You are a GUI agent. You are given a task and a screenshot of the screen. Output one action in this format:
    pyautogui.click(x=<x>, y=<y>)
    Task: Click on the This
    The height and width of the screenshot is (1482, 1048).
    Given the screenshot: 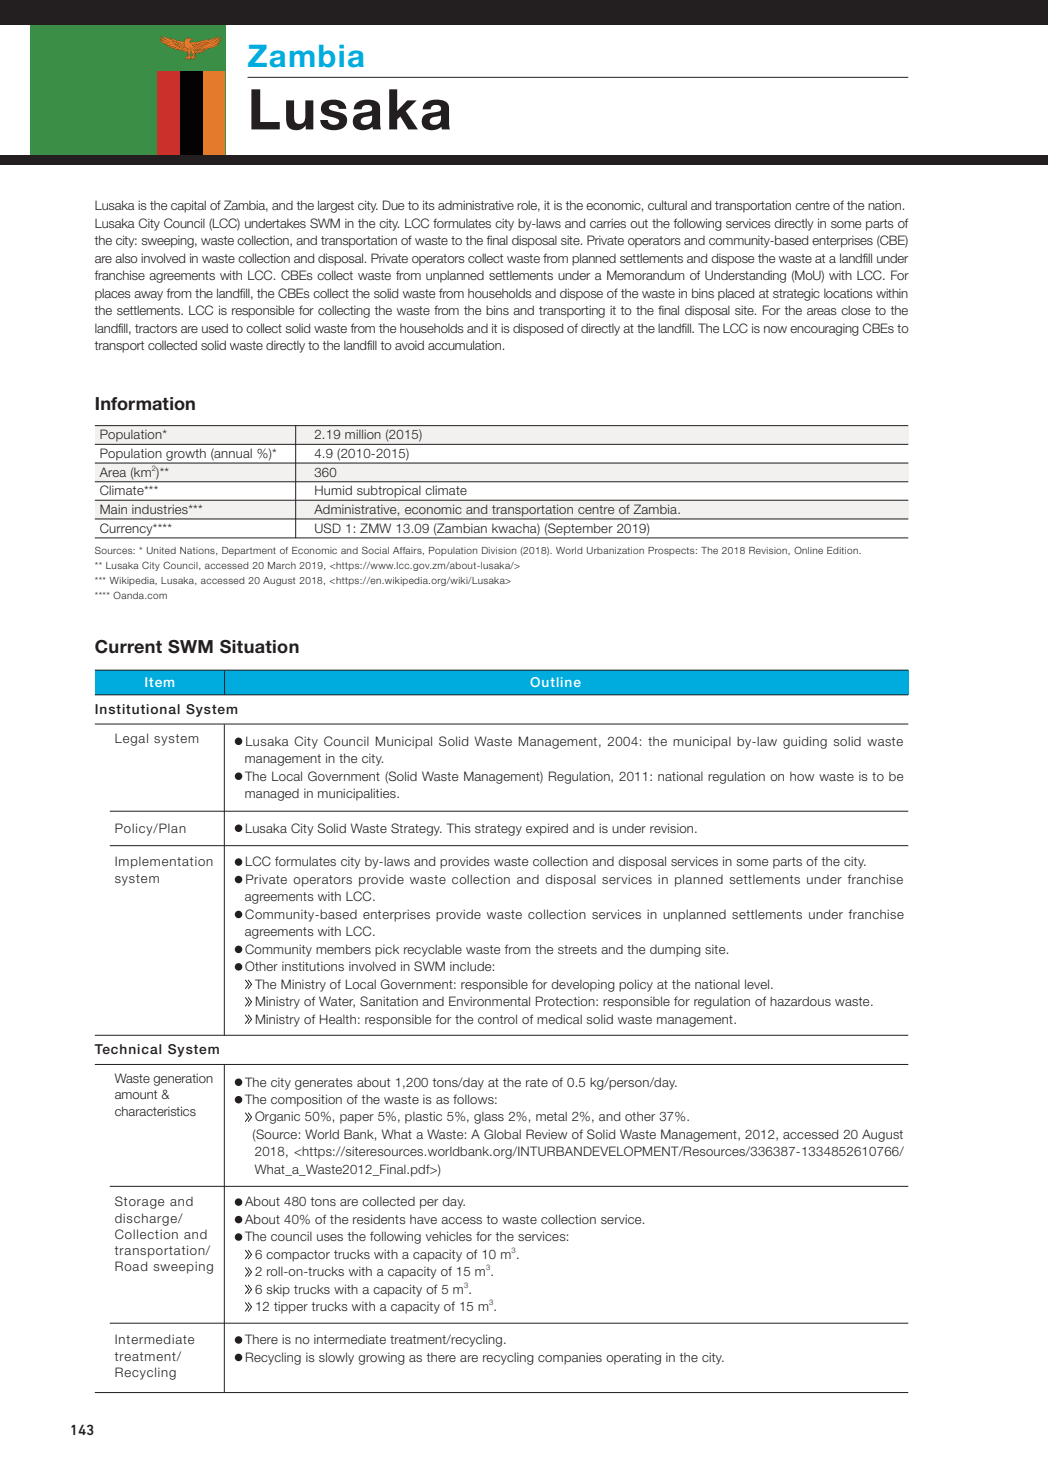 What is the action you would take?
    pyautogui.click(x=459, y=828)
